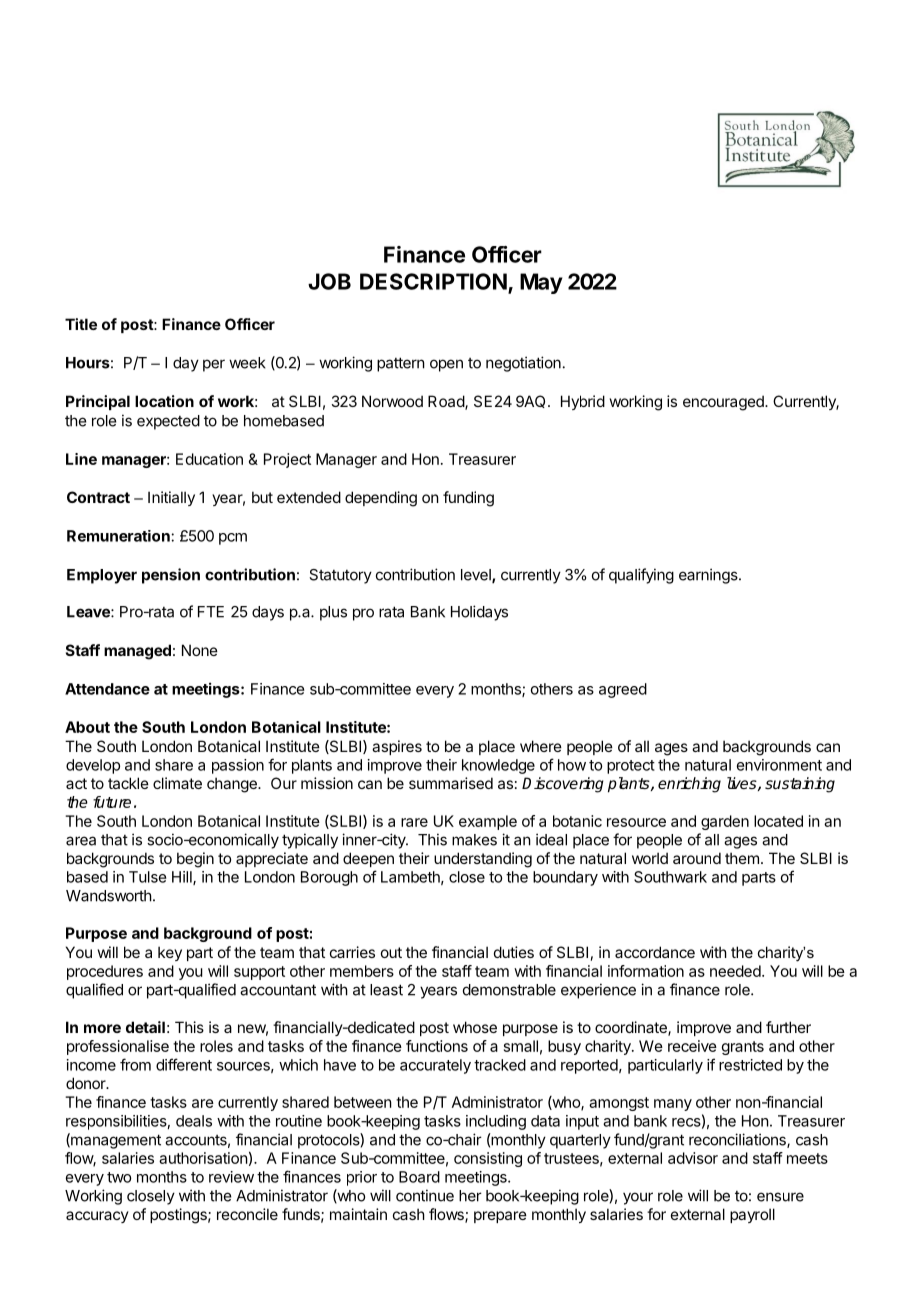 This screenshot has width=924, height=1309. What do you see at coordinates (433, 281) in the screenshot?
I see `DESCRIPTION` at bounding box center [433, 281].
